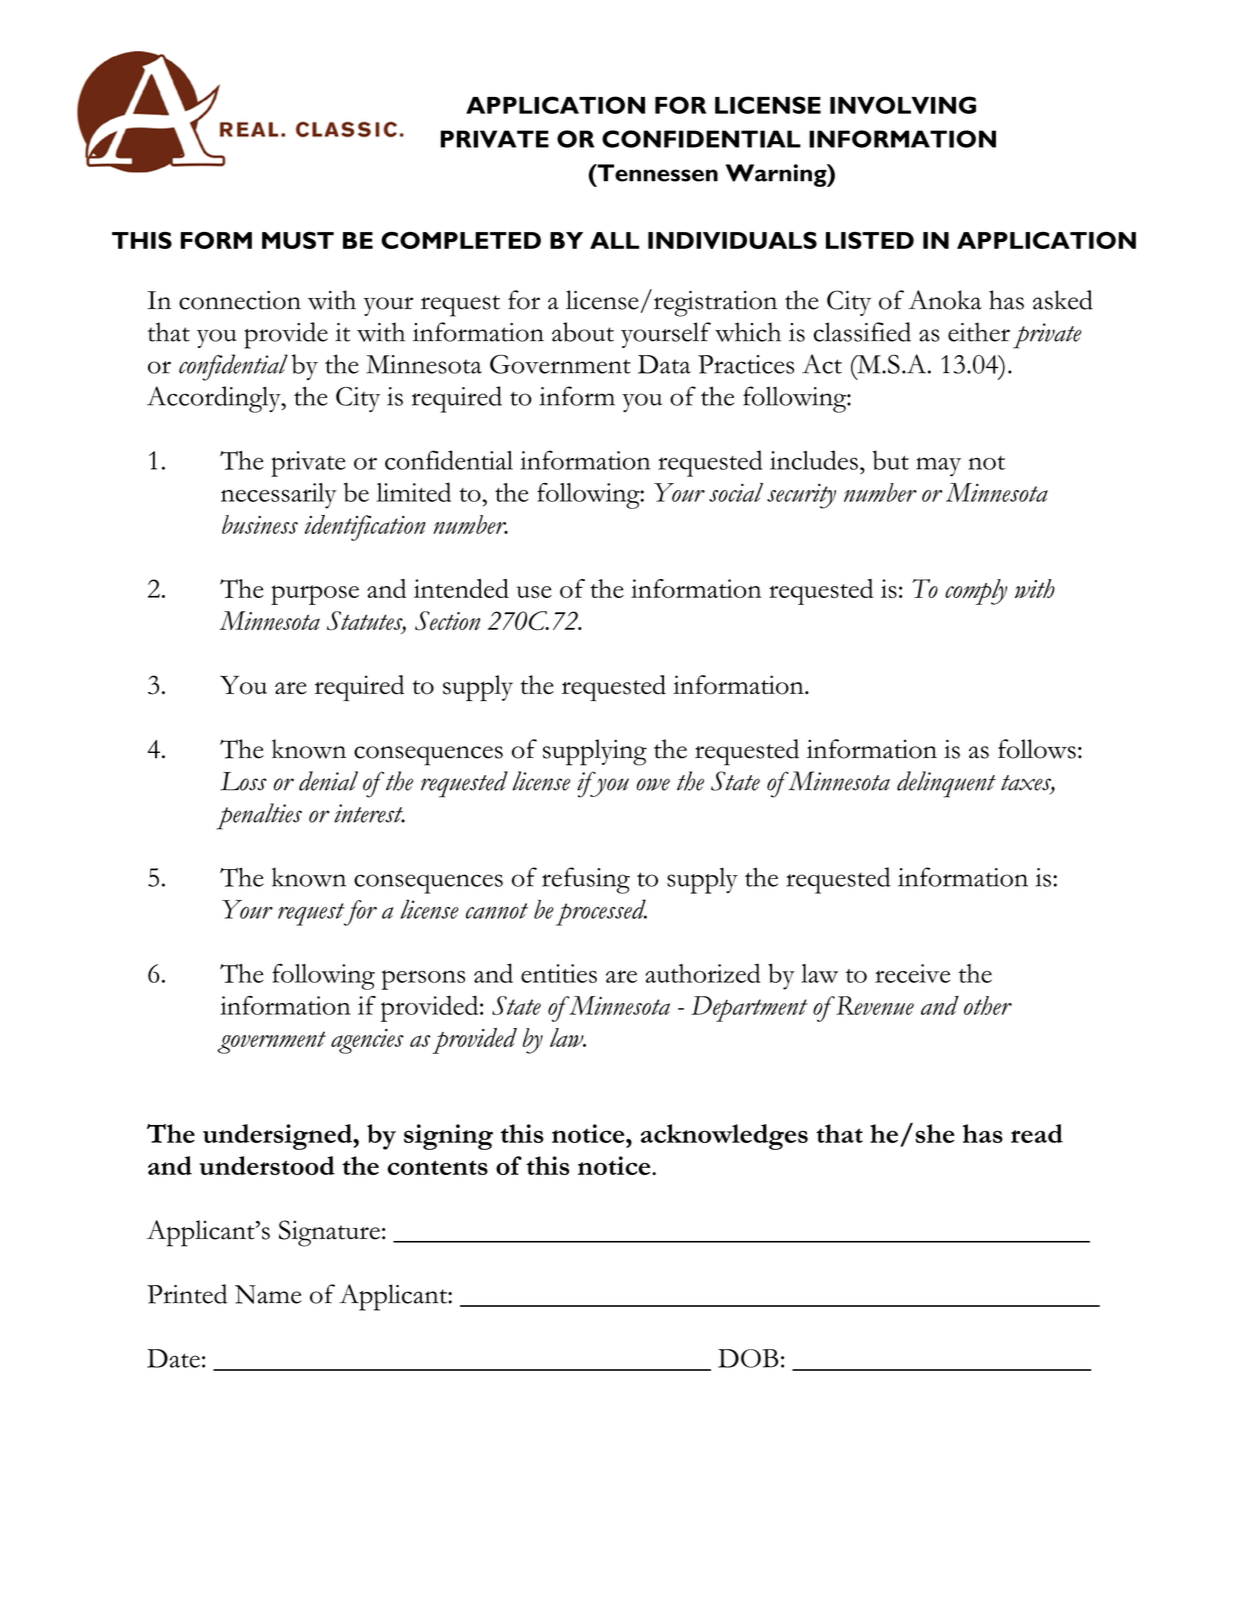 The image size is (1249, 1616). What do you see at coordinates (748, 1358) in the document?
I see `DOB` at bounding box center [748, 1358].
